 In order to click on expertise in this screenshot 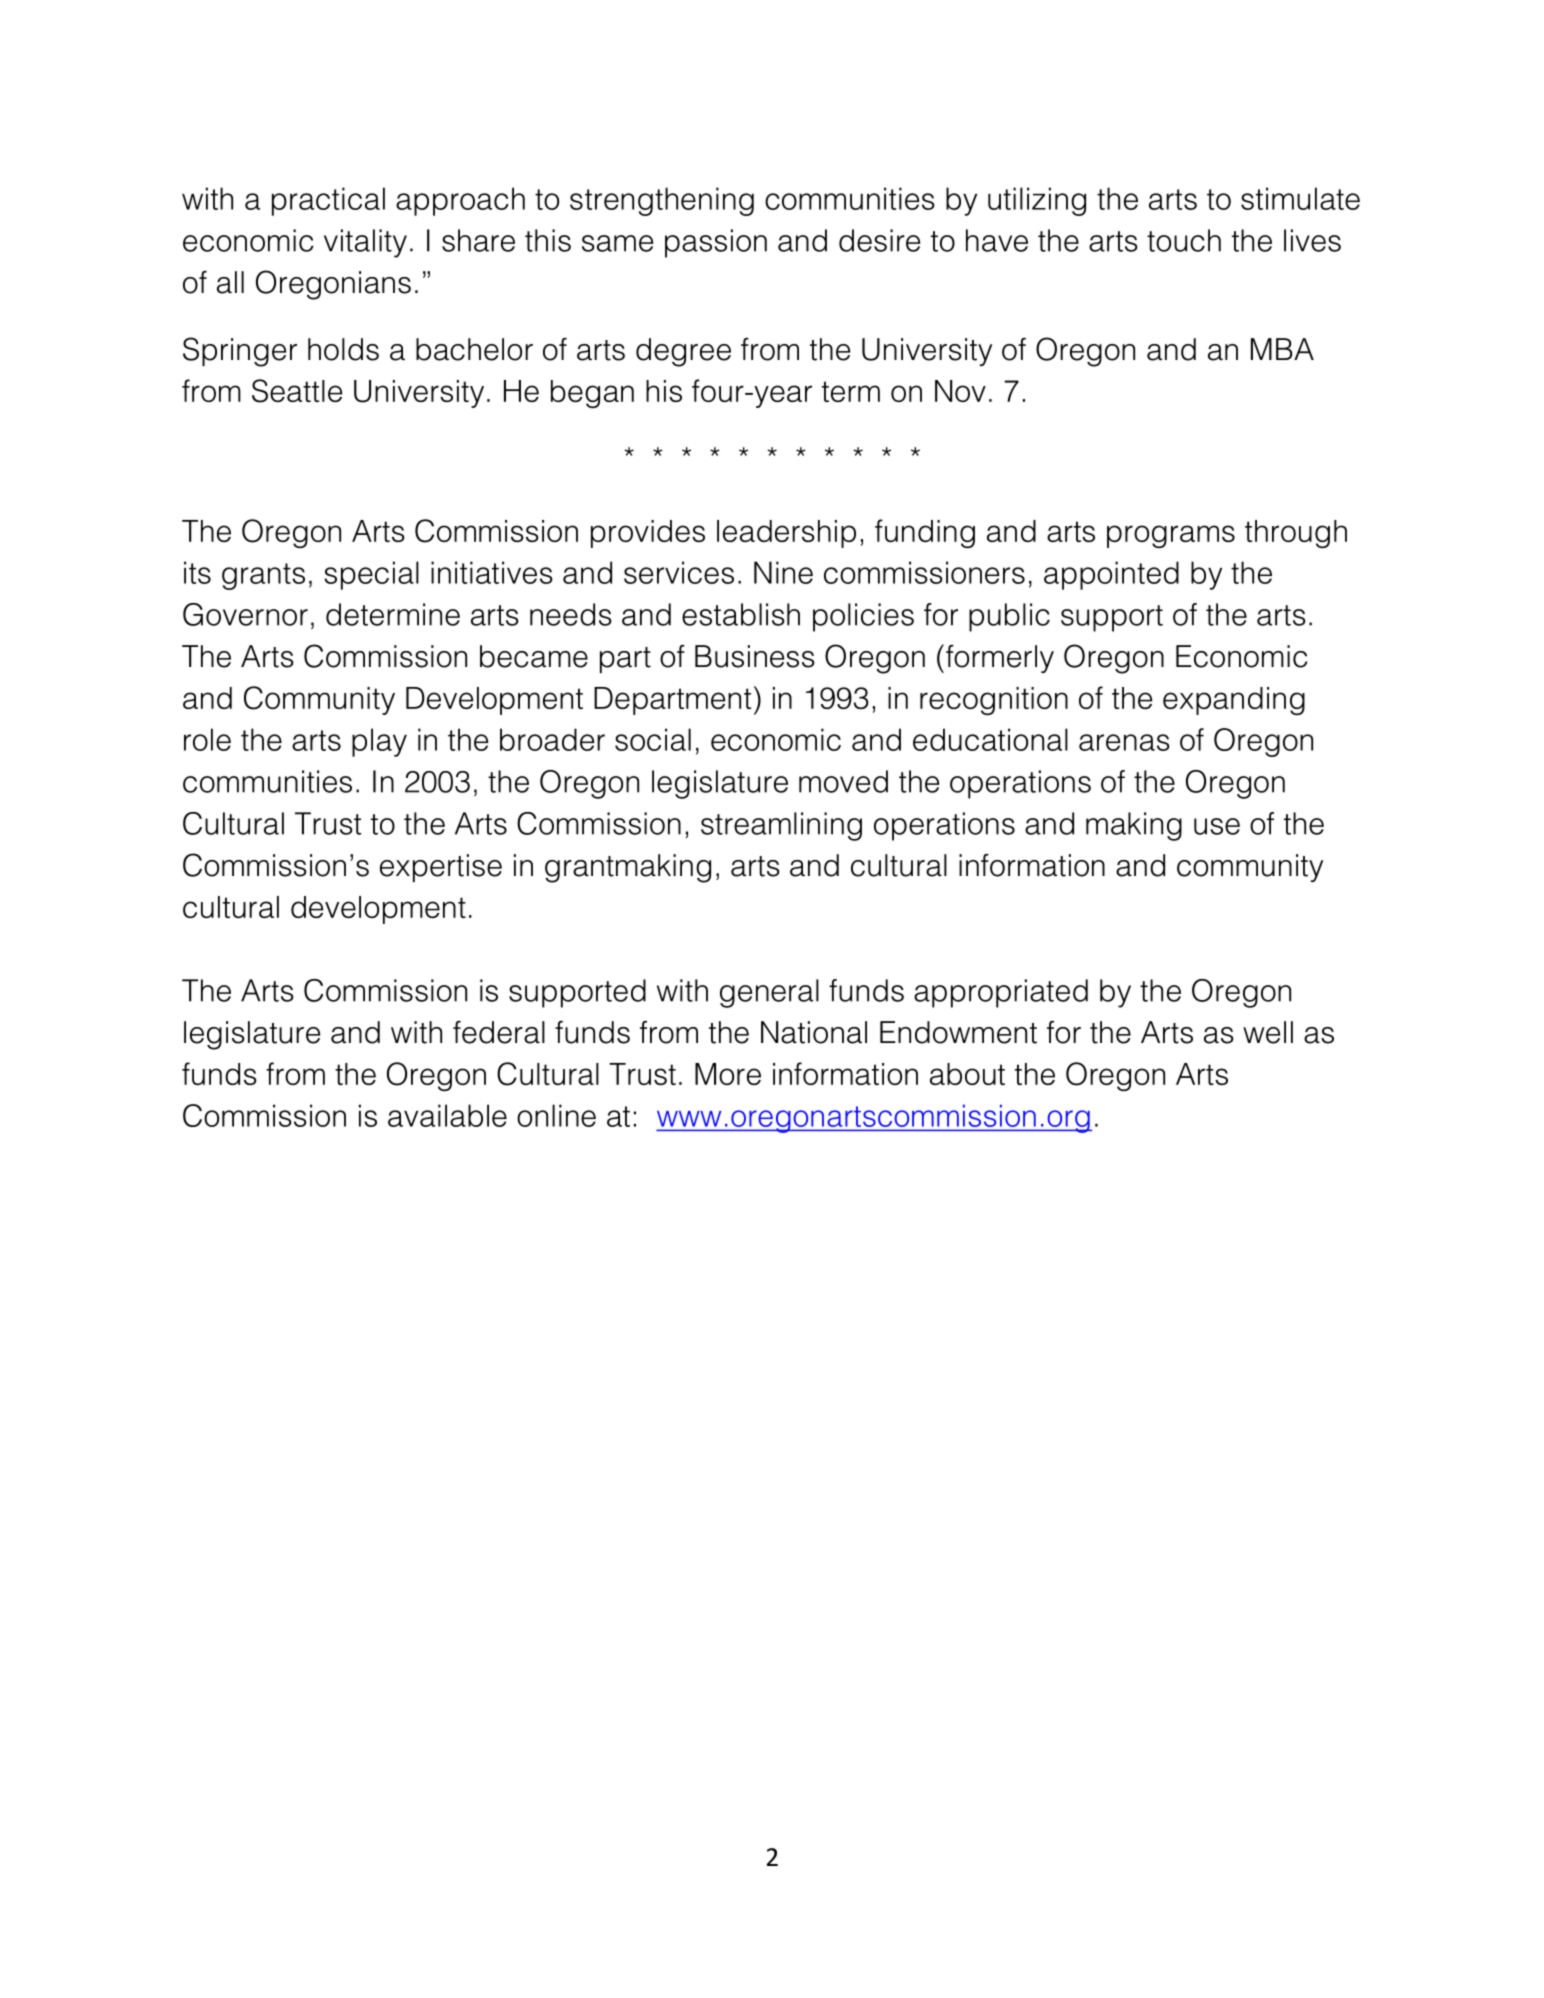, I will do `click(441, 868)`.
